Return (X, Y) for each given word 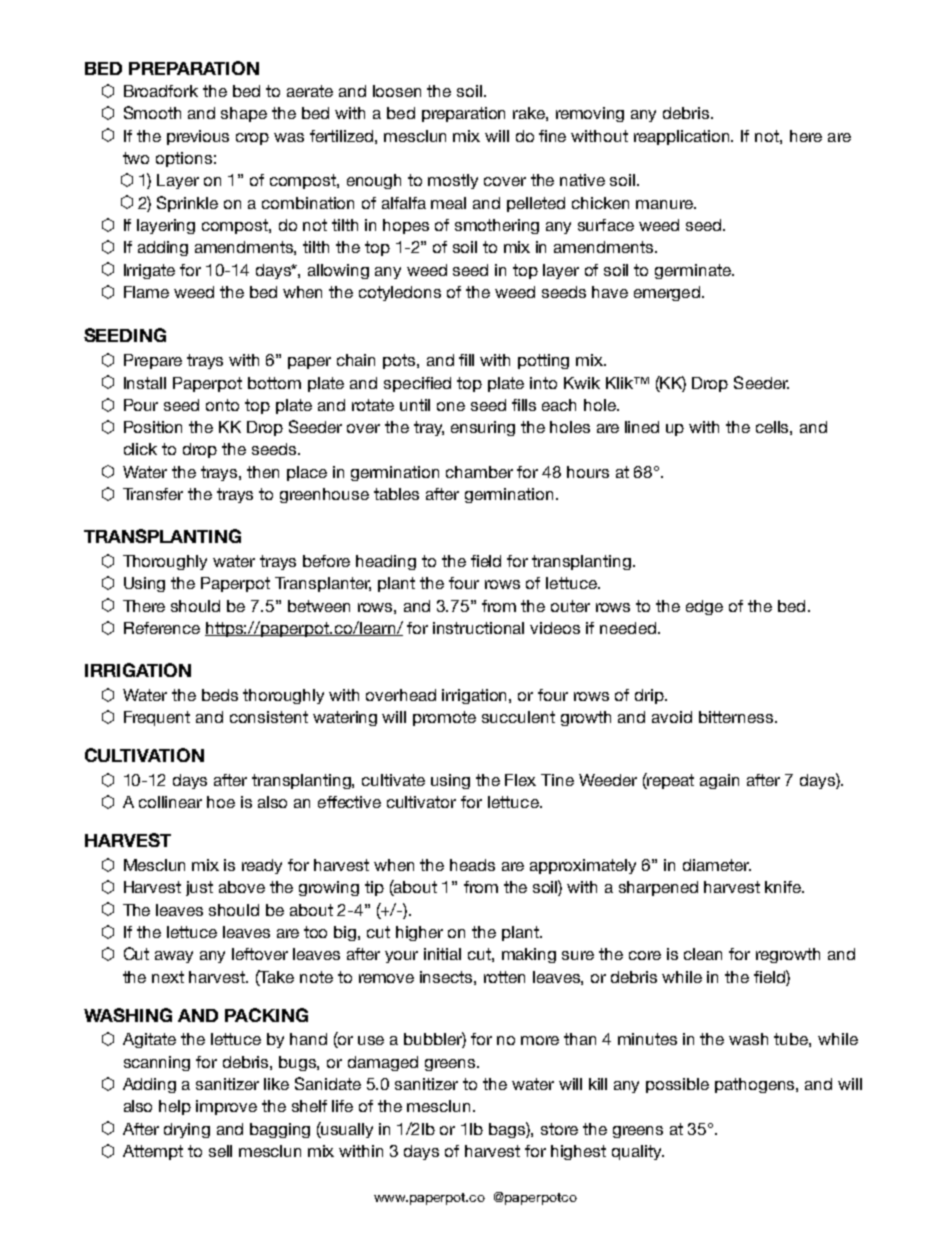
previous (198, 137)
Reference (162, 628)
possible (677, 1085)
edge (704, 607)
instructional (478, 628)
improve (226, 1107)
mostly (453, 181)
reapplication (683, 137)
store (559, 1129)
